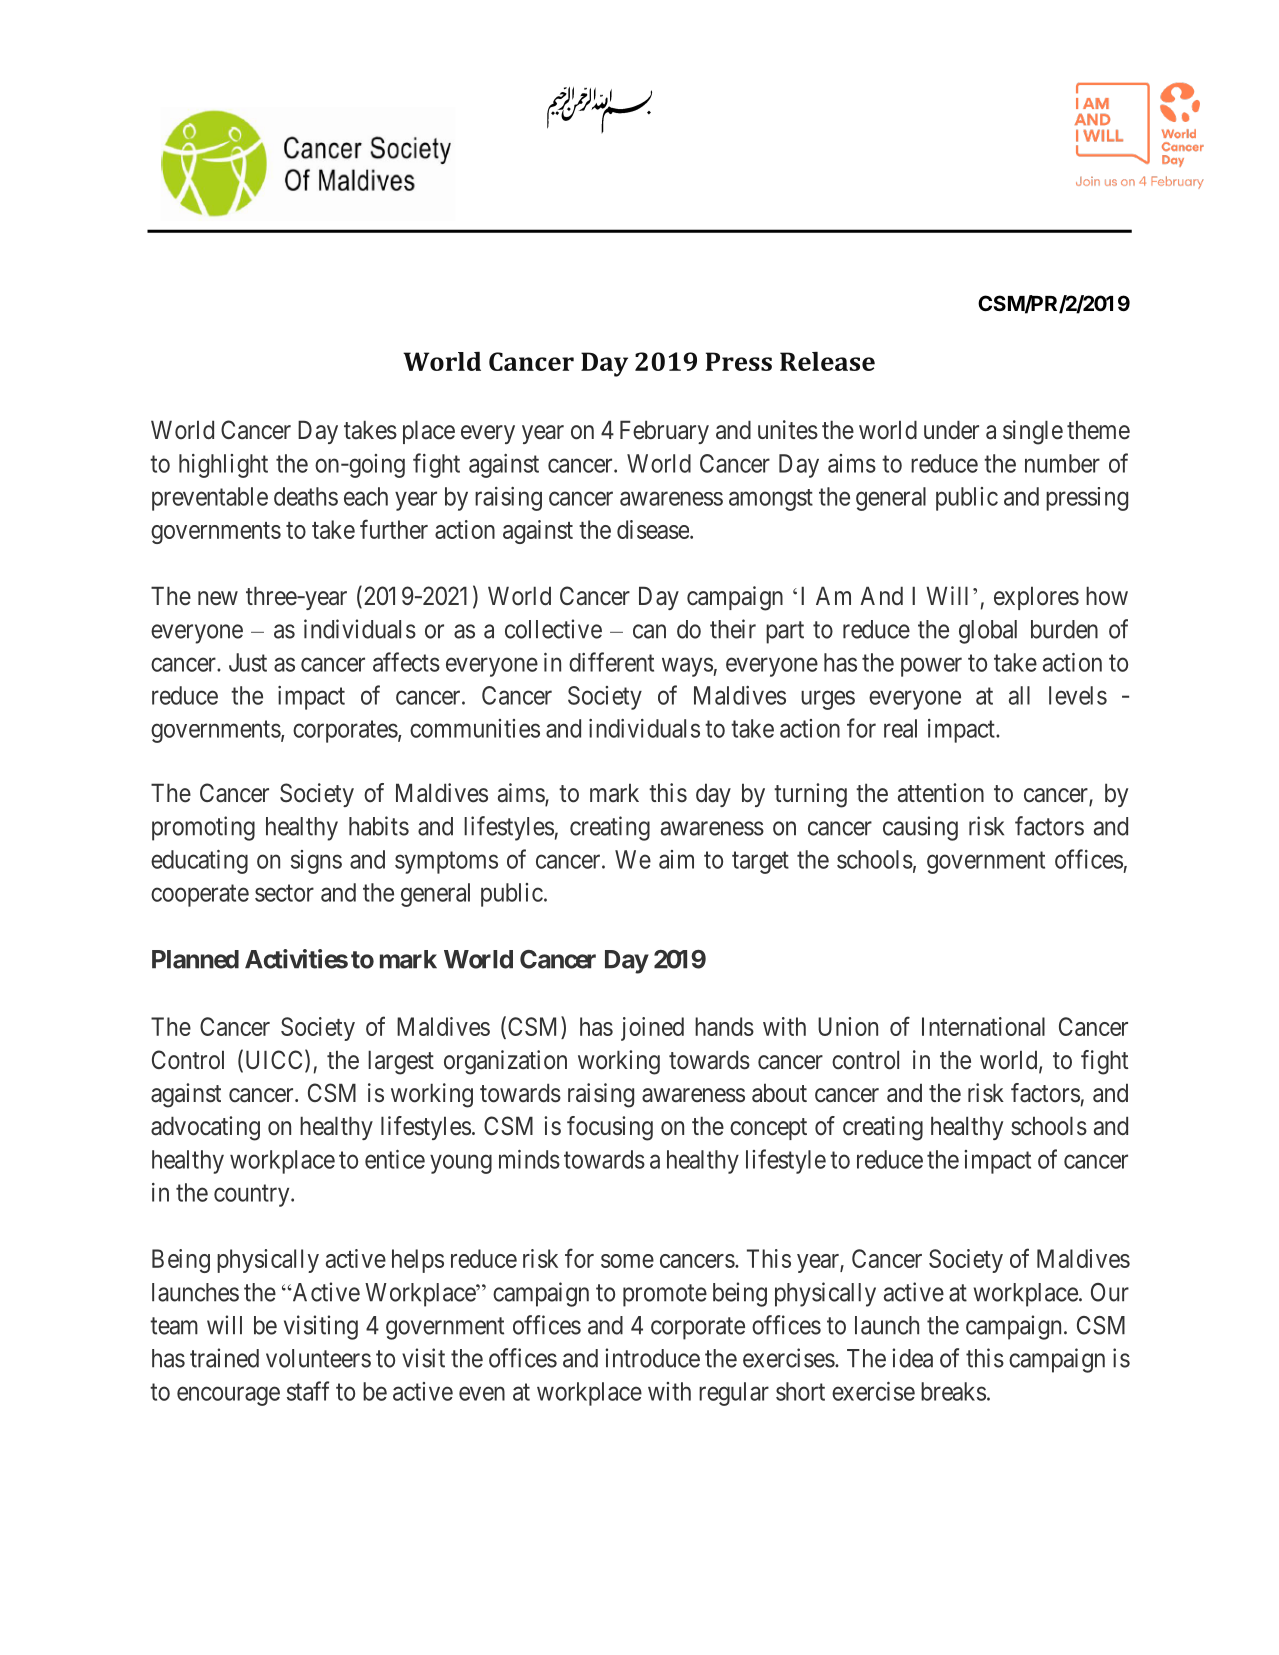  I want to click on causing, so click(920, 828).
